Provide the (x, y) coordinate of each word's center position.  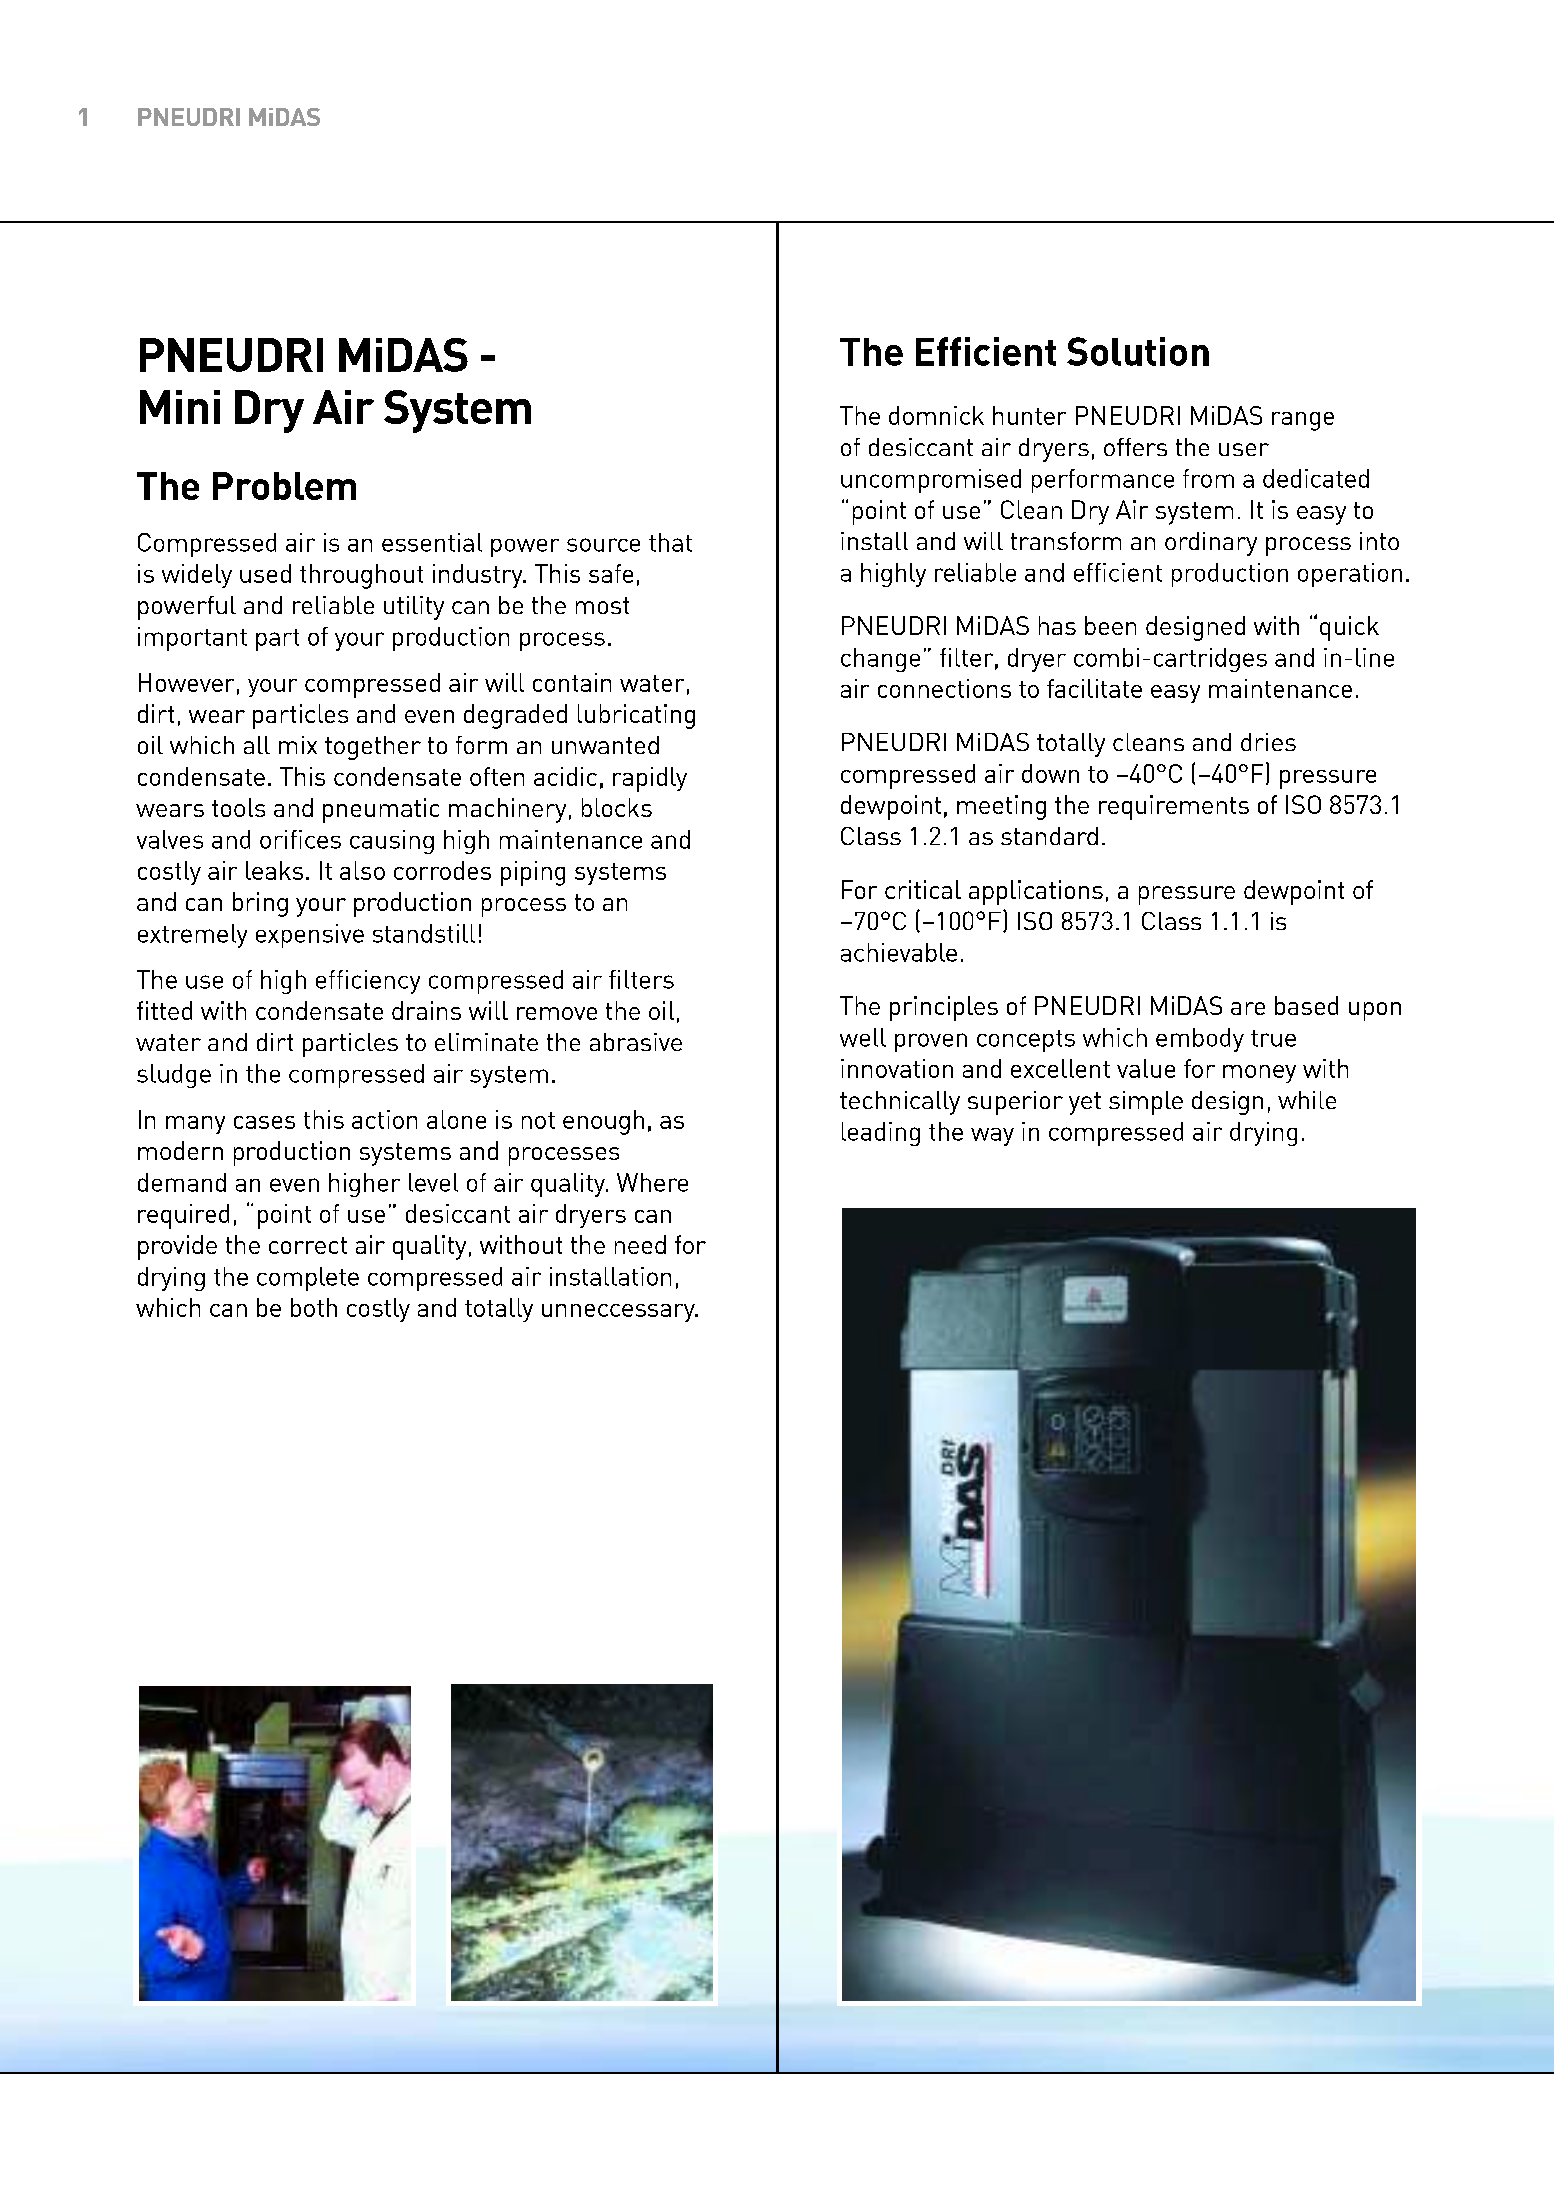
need (640, 1244)
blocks (617, 807)
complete (308, 1279)
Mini (180, 407)
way (992, 1137)
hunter (1029, 415)
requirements (1174, 807)
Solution (1138, 351)
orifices (300, 839)
